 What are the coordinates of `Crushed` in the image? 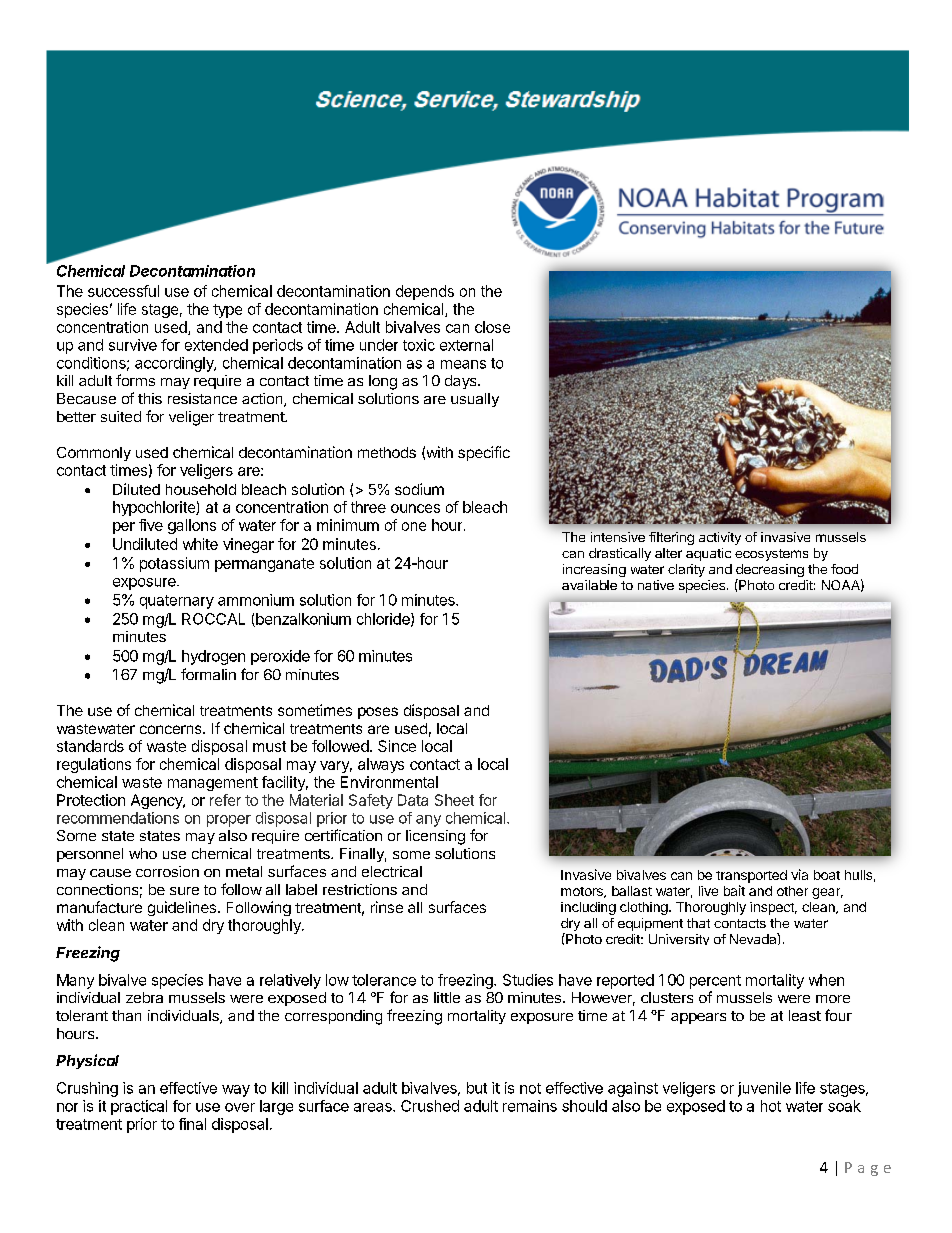 It's located at (430, 1106).
